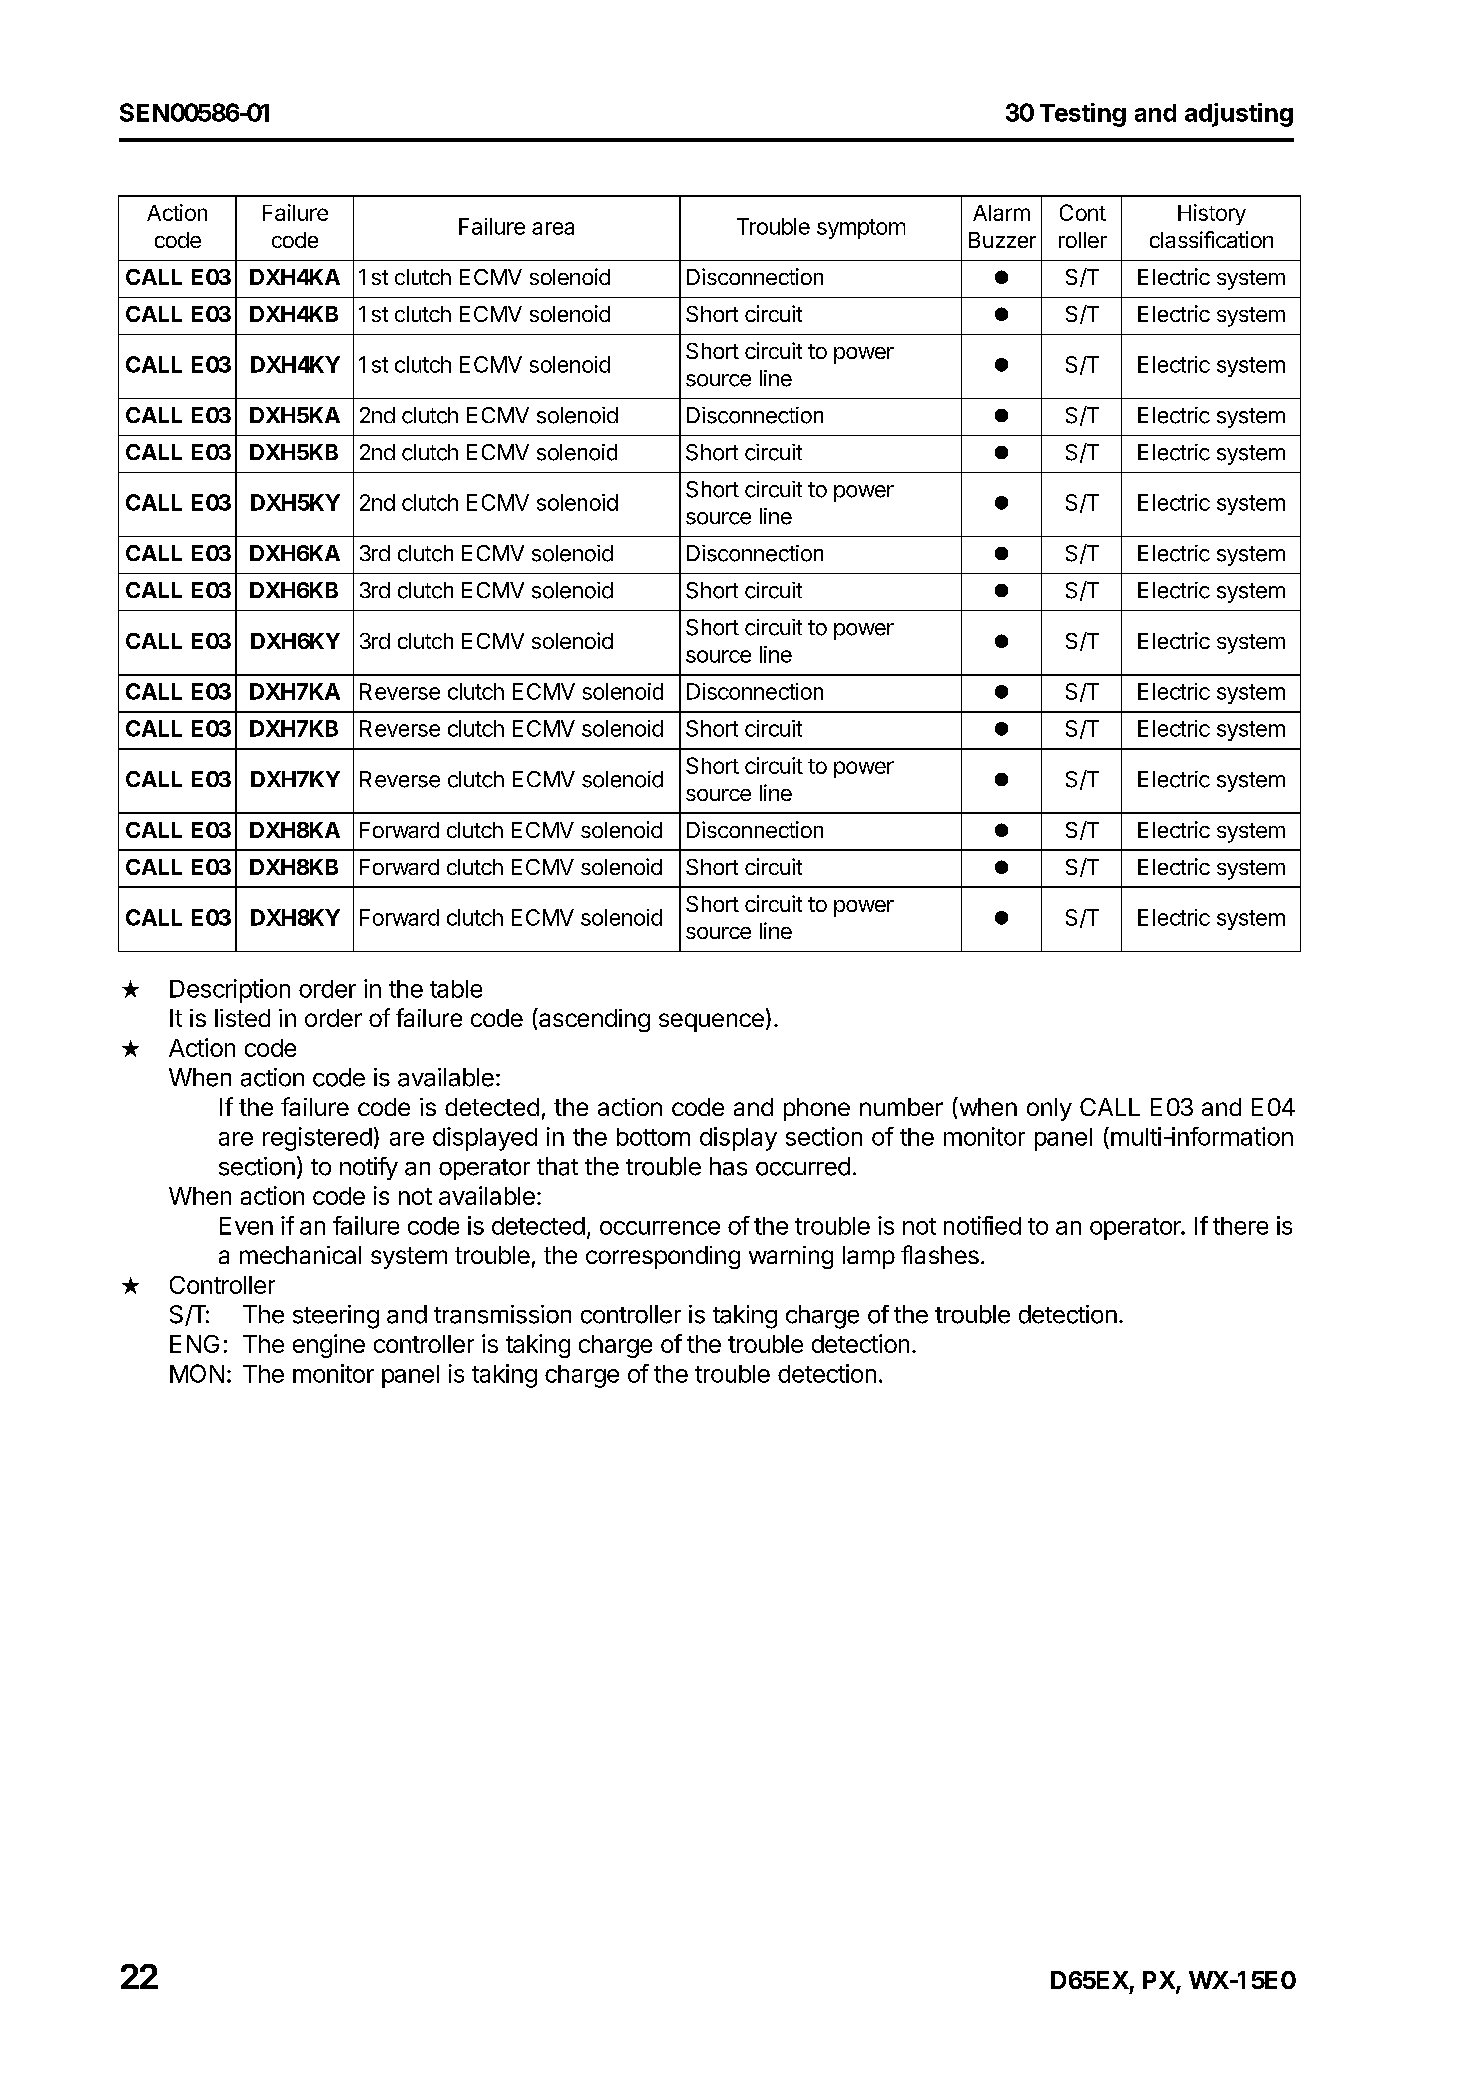  Describe the element at coordinates (553, 228) in the document. I see `area` at that location.
